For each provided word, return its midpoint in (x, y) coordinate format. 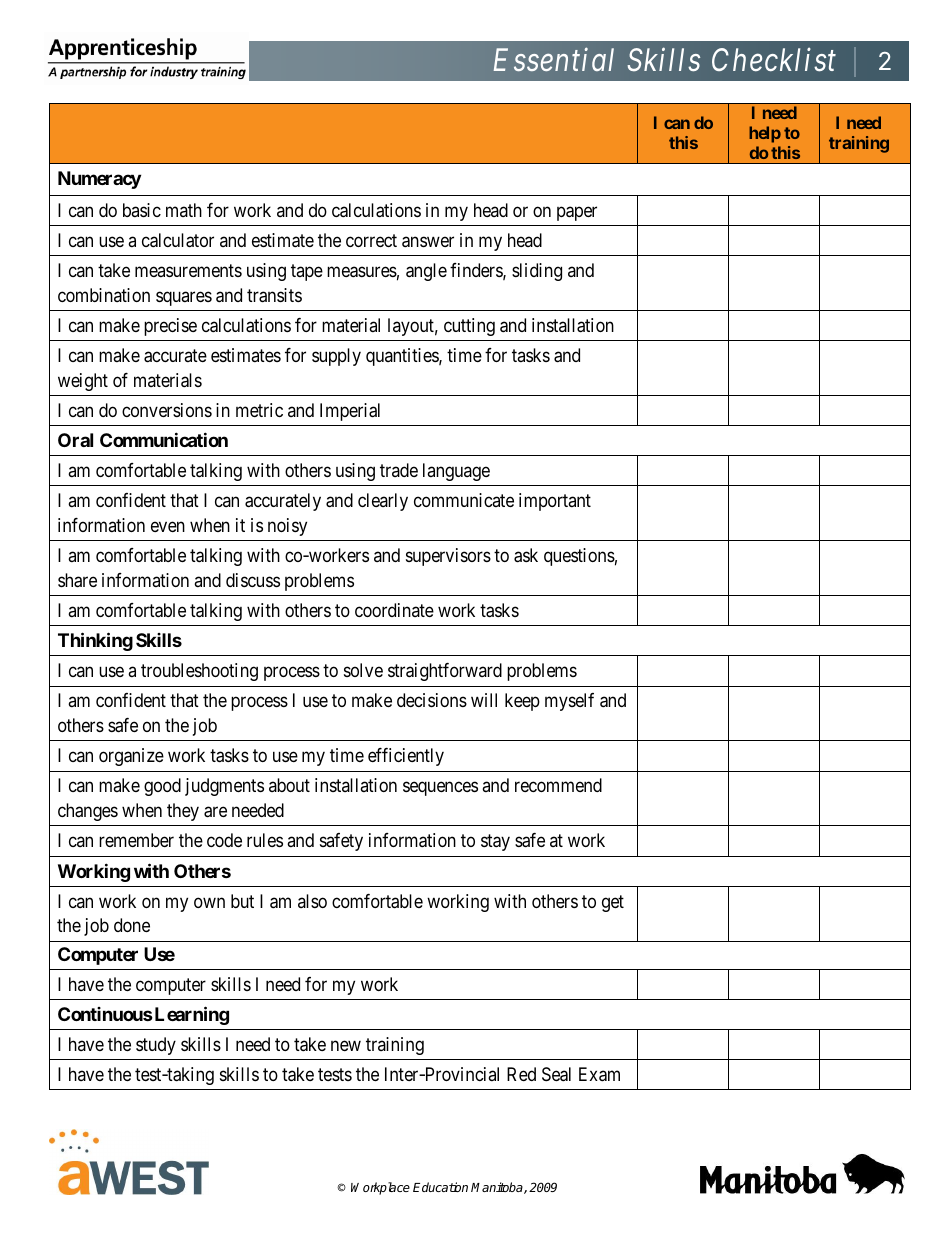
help (765, 134)
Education (440, 1187)
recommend (558, 785)
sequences (440, 789)
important (555, 502)
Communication (164, 440)
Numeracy (99, 180)
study (156, 1046)
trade (399, 470)
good (162, 787)
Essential (553, 59)
